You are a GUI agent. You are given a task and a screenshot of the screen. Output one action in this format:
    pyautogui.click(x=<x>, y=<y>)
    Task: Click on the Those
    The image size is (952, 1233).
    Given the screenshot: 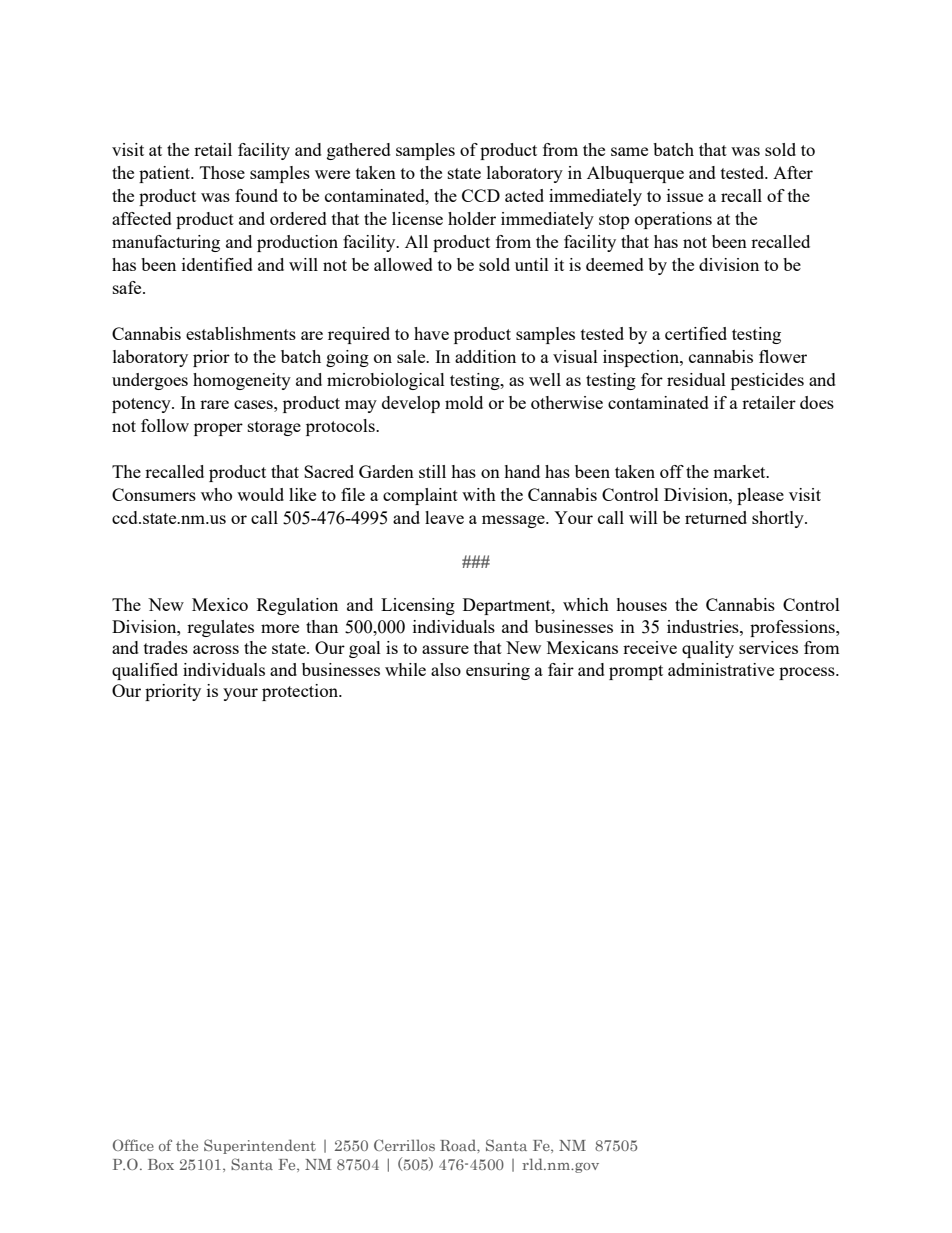 What is the action you would take?
    pyautogui.click(x=222, y=172)
